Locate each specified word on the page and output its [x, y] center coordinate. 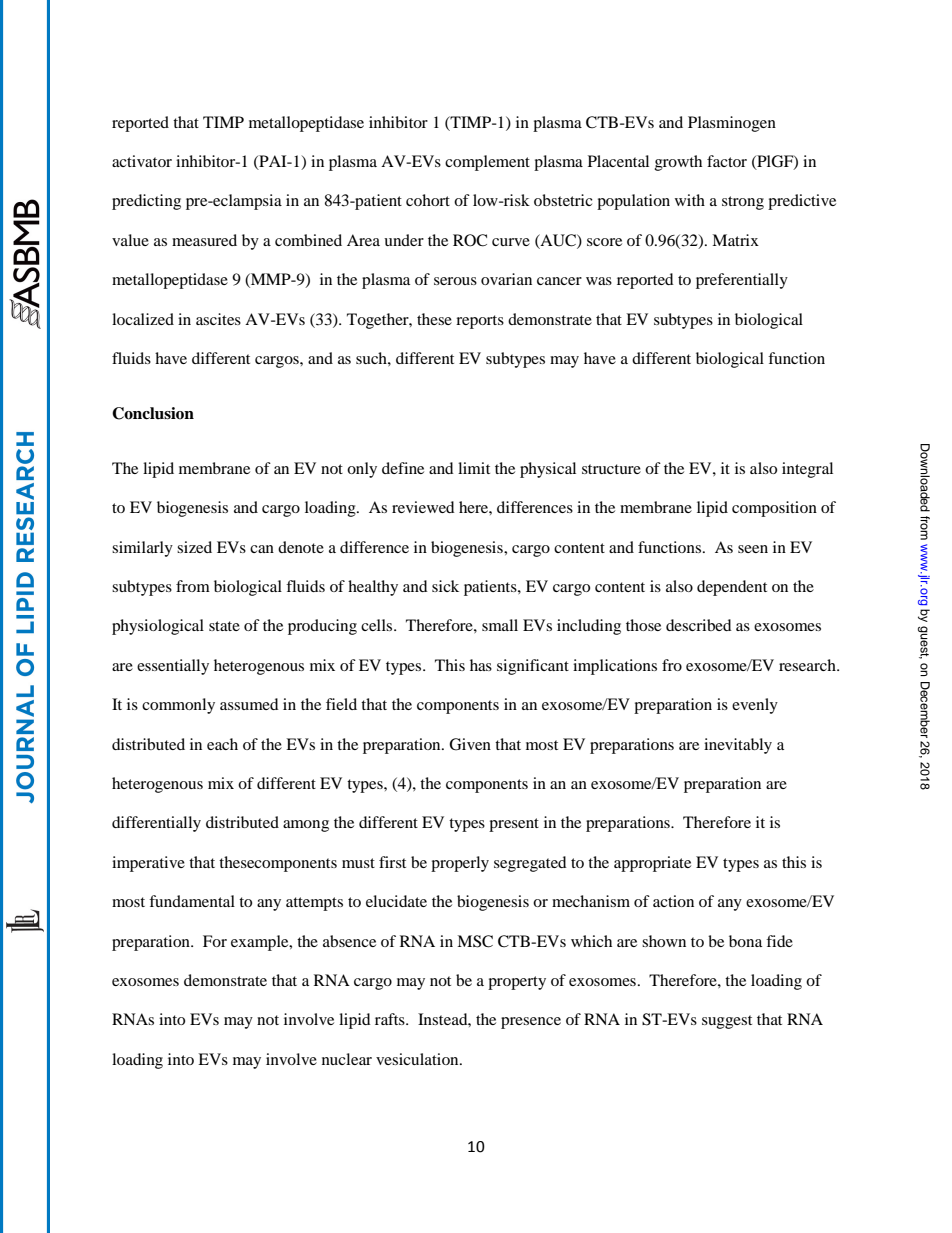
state [224, 626]
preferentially [742, 281]
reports [480, 322]
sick [445, 586]
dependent [732, 588]
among [306, 826]
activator [142, 161]
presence [531, 1023]
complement [487, 163]
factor [727, 161]
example [261, 943]
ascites [218, 319]
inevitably [738, 746]
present [514, 825]
